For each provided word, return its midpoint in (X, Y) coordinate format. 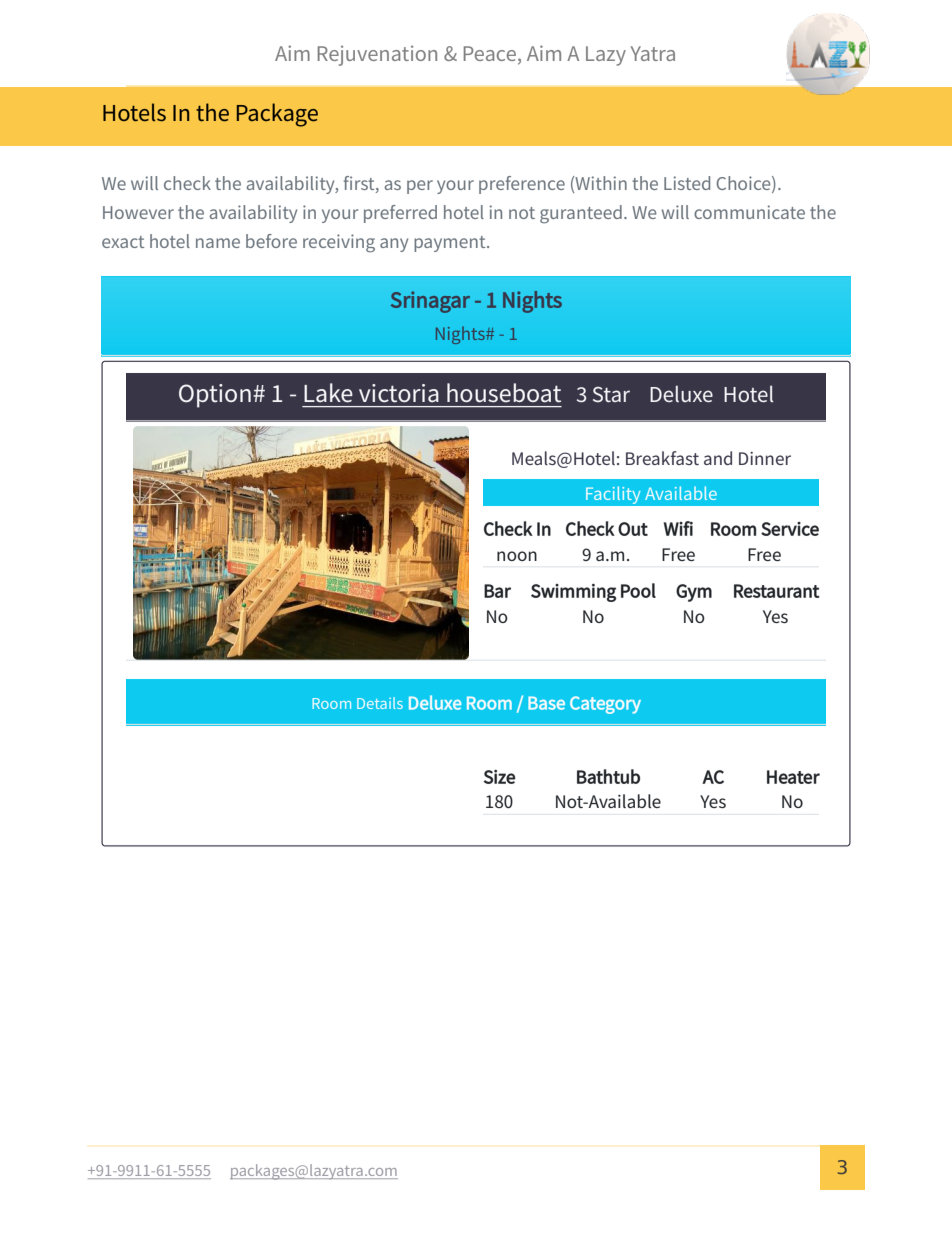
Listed (687, 183)
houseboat (504, 393)
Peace (490, 53)
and (718, 458)
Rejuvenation (377, 55)
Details (380, 703)
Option (215, 396)
